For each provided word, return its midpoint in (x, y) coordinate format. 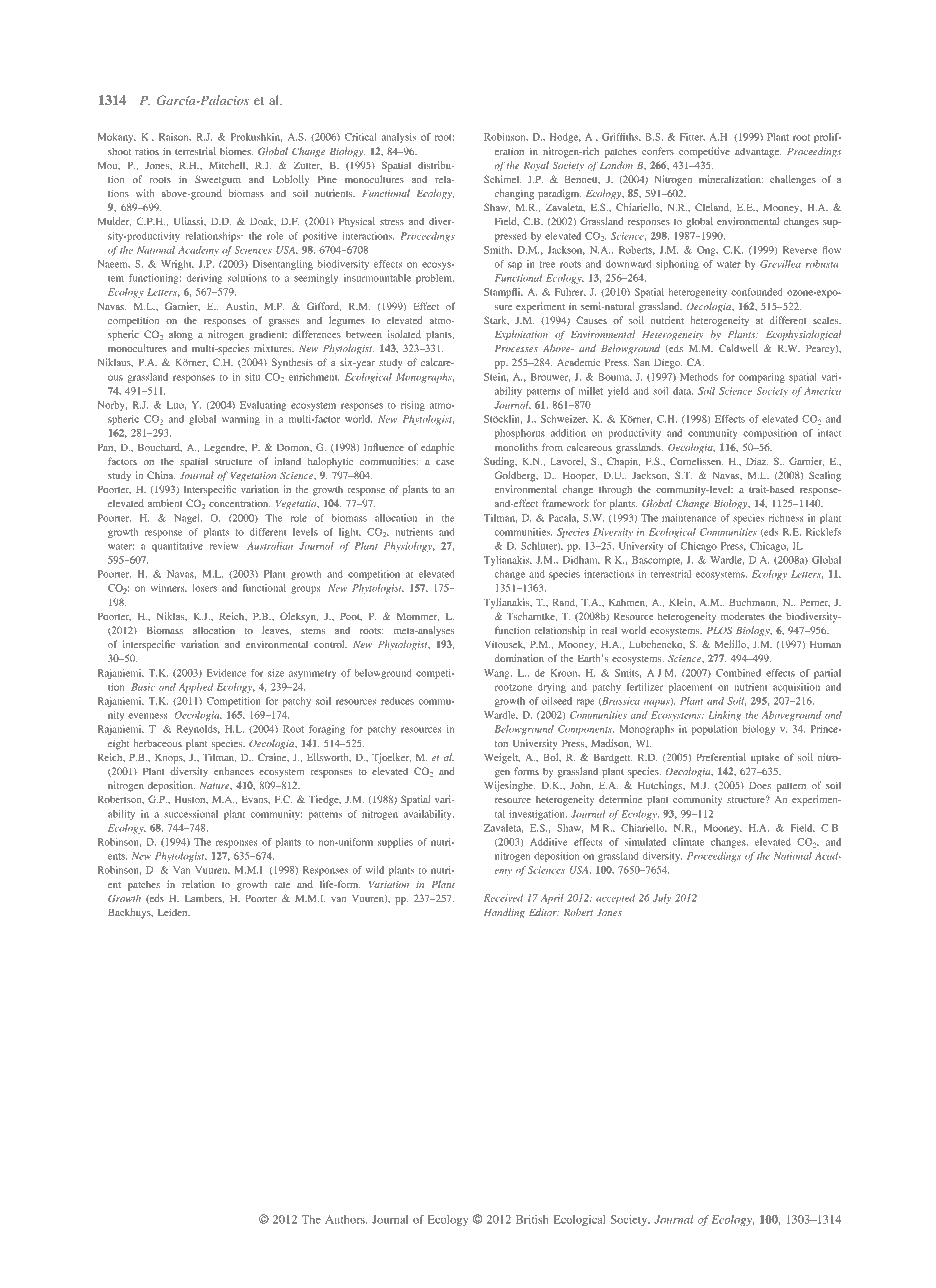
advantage (758, 152)
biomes (236, 151)
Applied (196, 688)
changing (514, 194)
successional (191, 814)
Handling (504, 913)
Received (503, 898)
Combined (738, 673)
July (662, 899)
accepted (615, 899)
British (532, 1219)
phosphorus (520, 434)
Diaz (757, 461)
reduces (397, 701)
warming (241, 420)
